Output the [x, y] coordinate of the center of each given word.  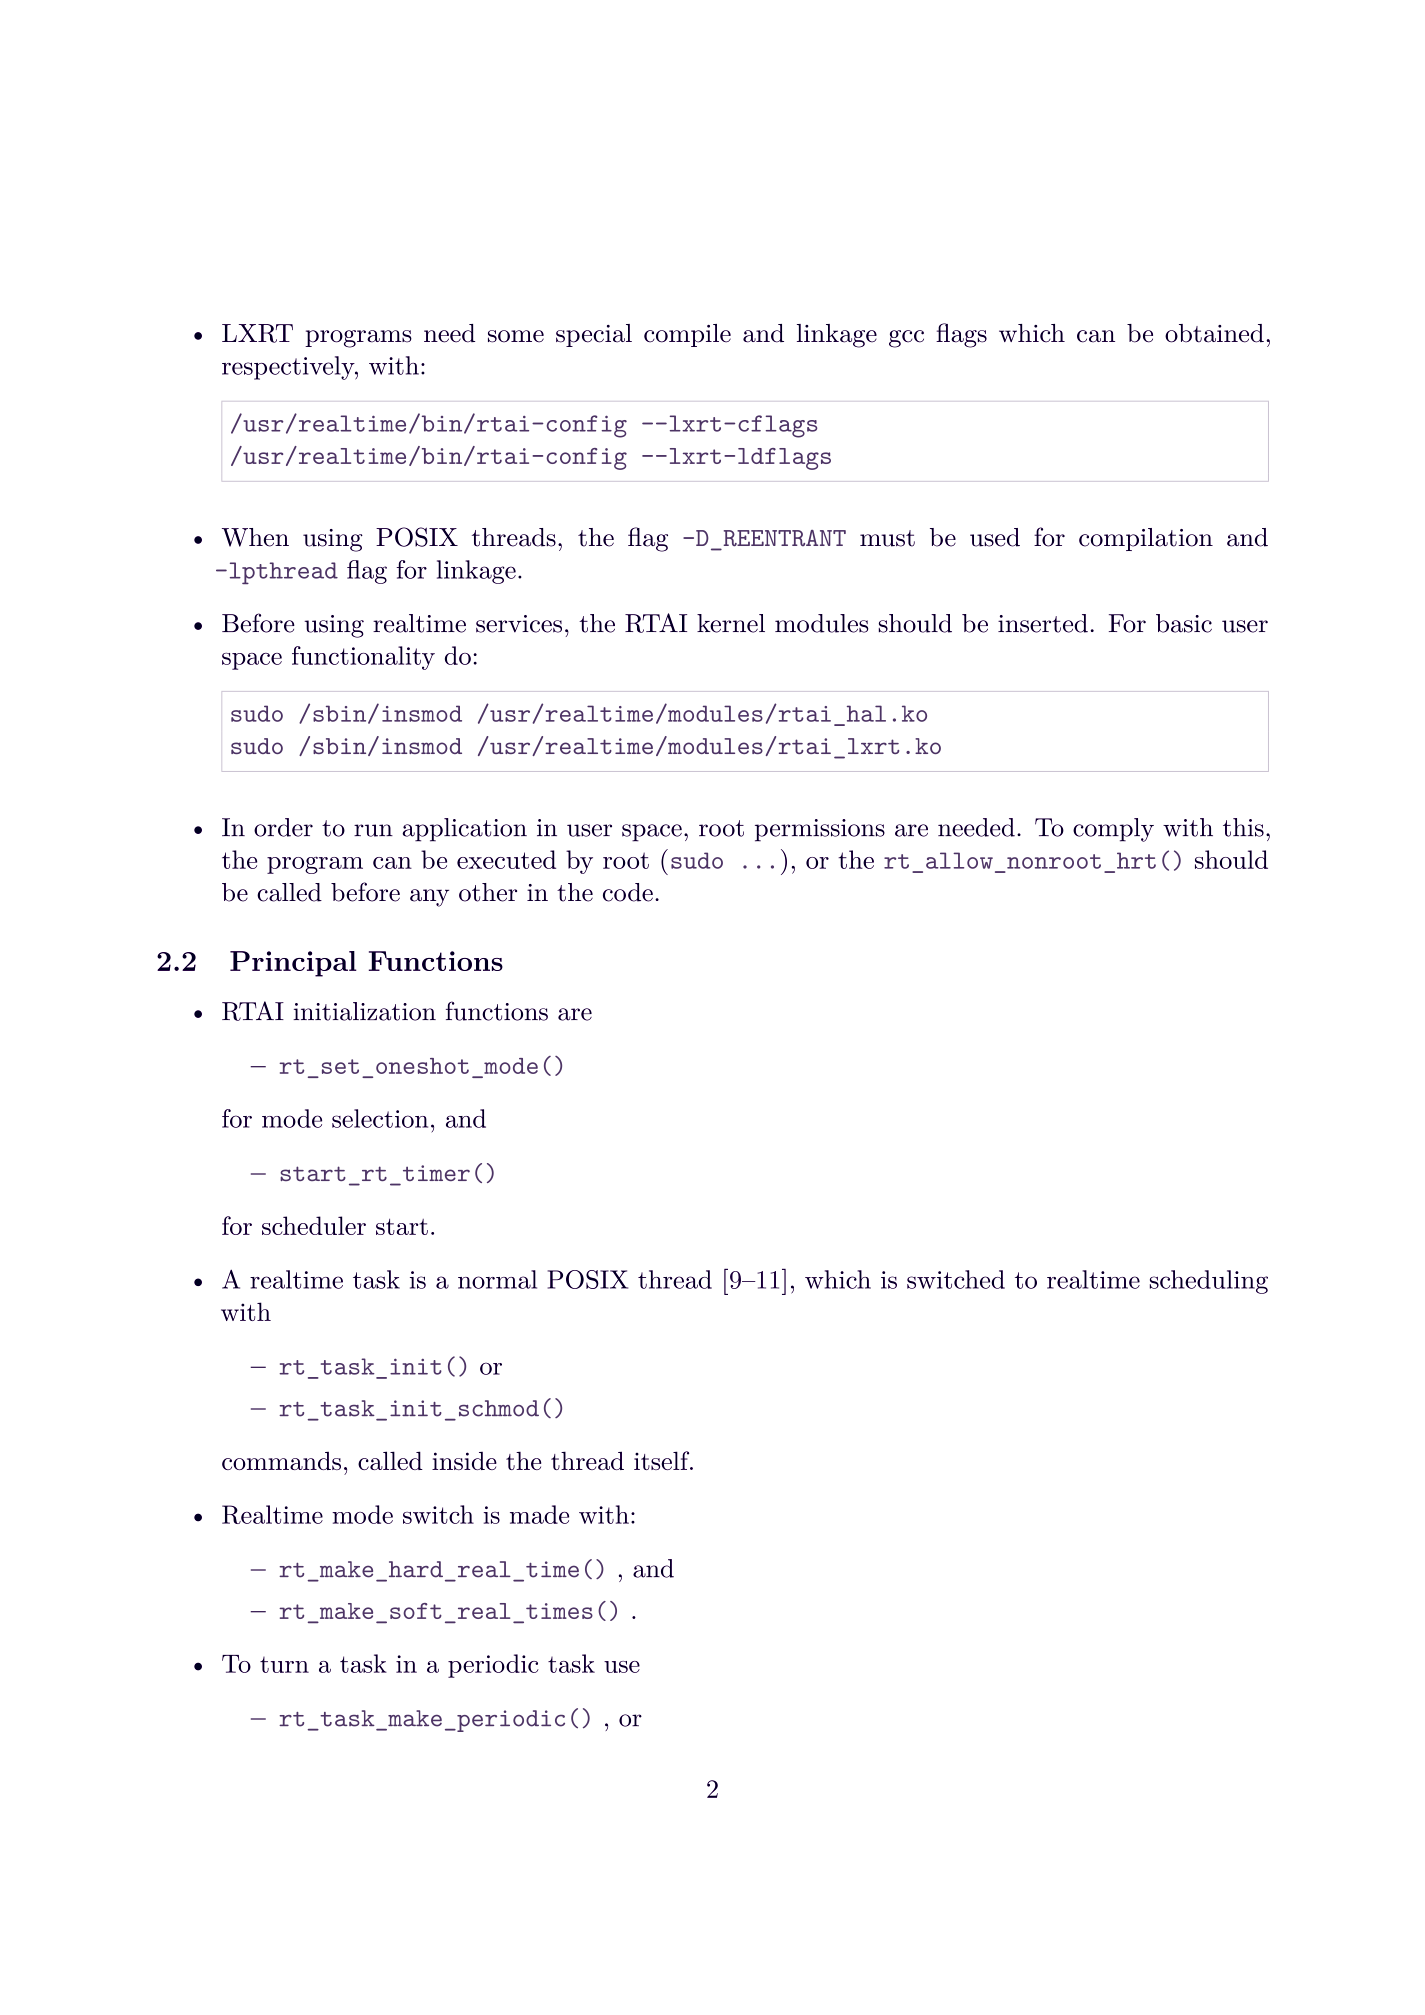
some [516, 336]
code [628, 892]
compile [687, 335]
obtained [1214, 333]
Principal [293, 964]
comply [1113, 830]
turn [284, 1665]
